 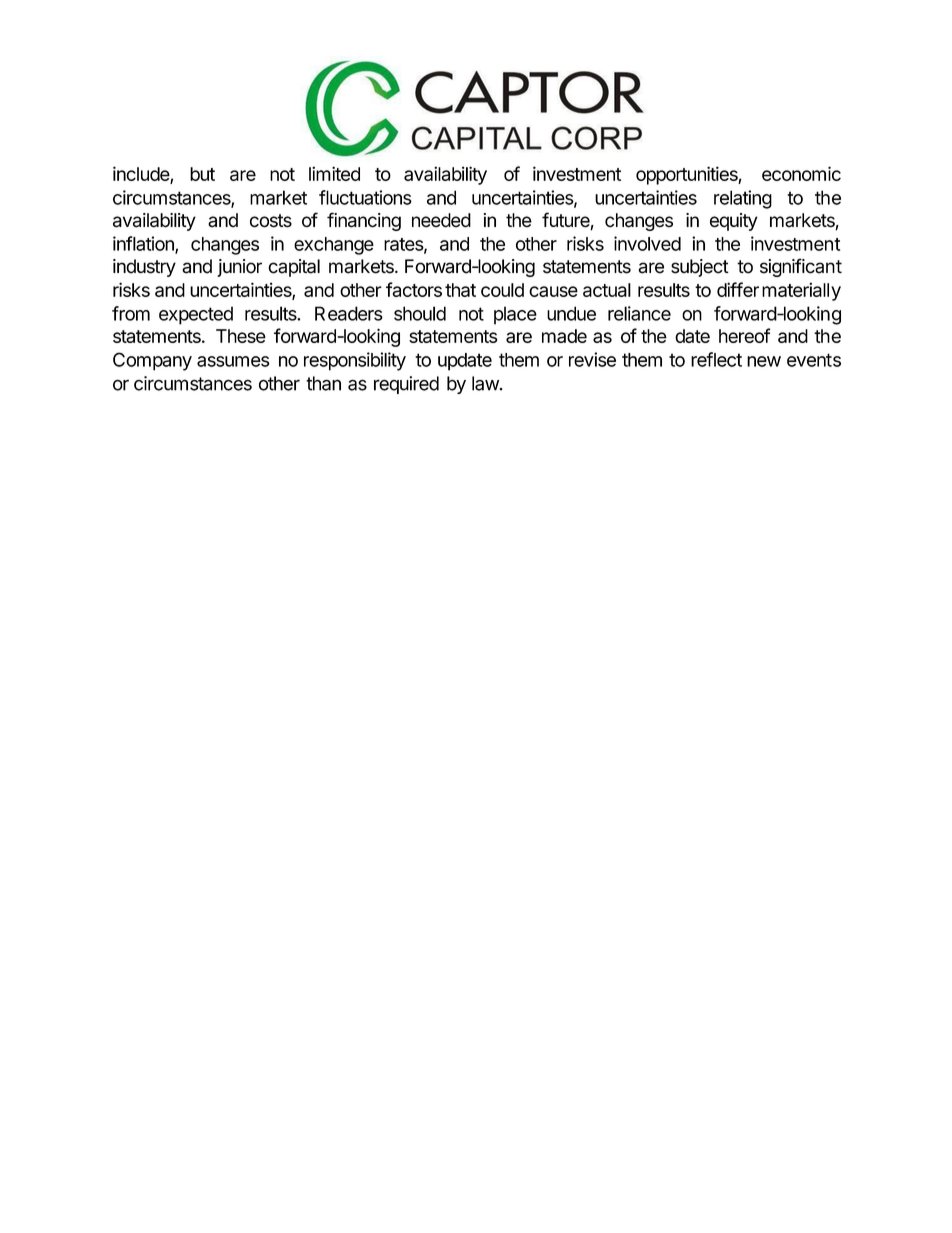 I want to click on junior, so click(x=239, y=268).
